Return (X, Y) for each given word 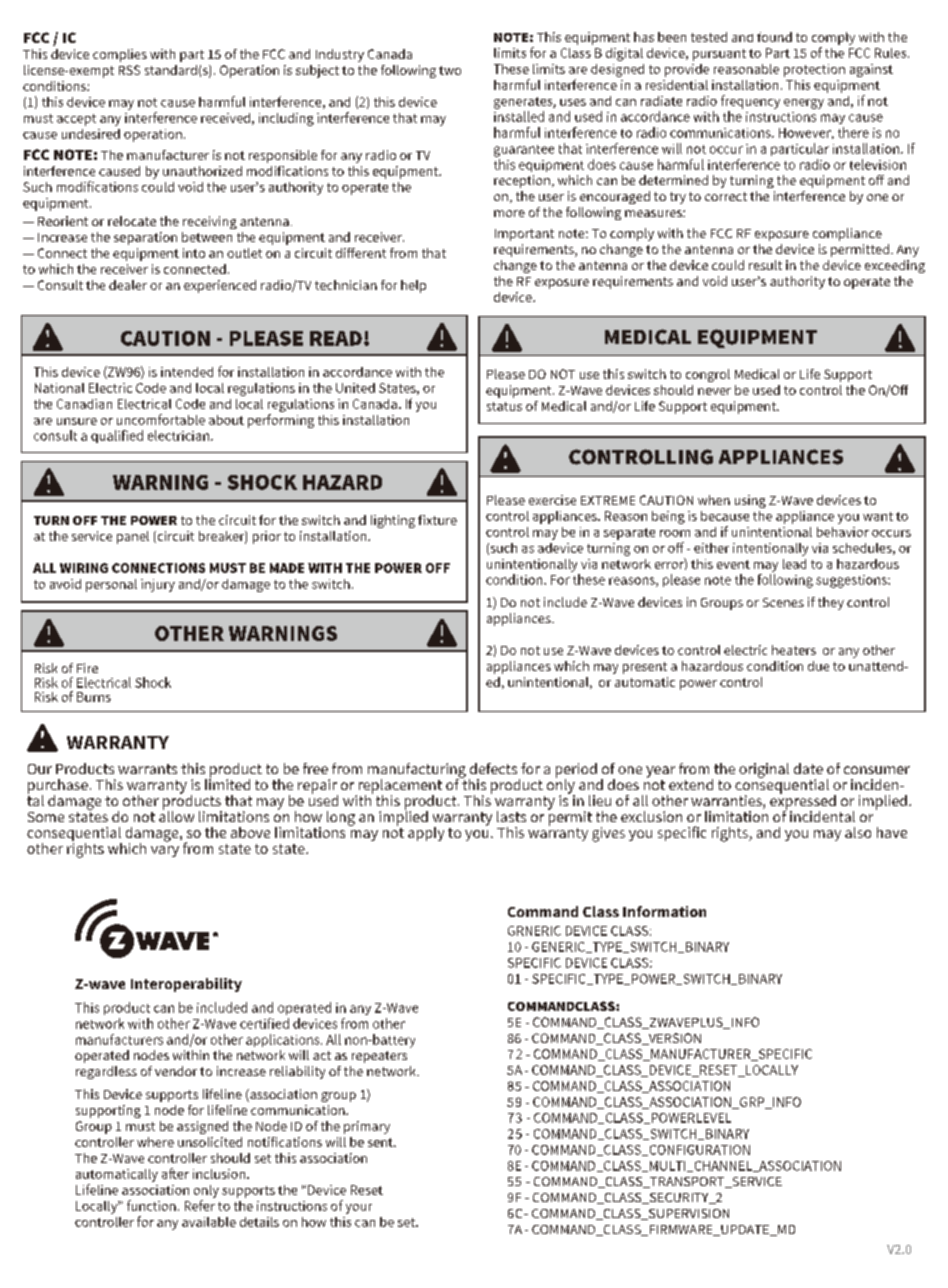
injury (158, 585)
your (359, 1209)
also (858, 832)
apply (426, 834)
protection (814, 70)
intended (187, 372)
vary (165, 851)
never (714, 391)
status (504, 406)
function (151, 1205)
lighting (393, 521)
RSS (129, 70)
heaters (794, 650)
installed (519, 116)
